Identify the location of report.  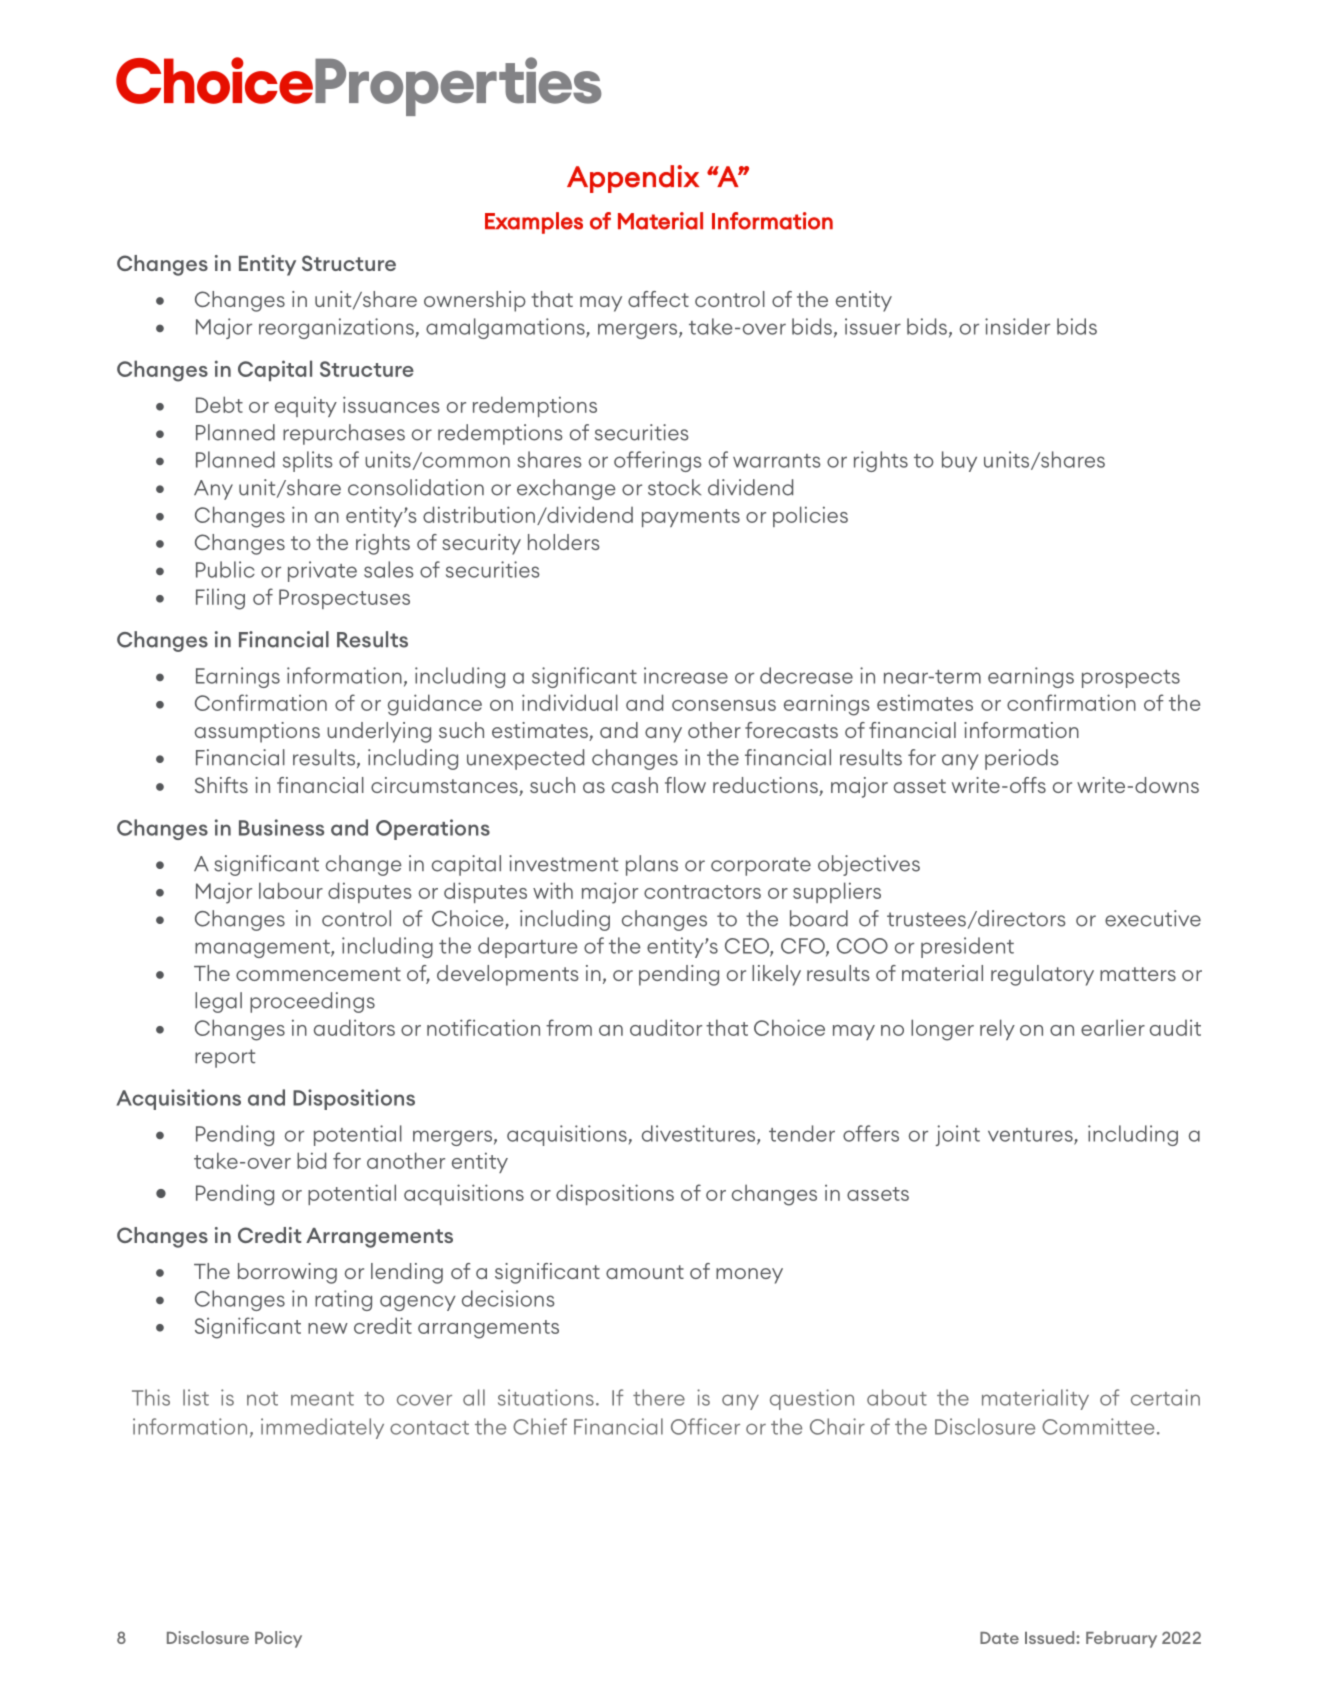
(225, 1058).
